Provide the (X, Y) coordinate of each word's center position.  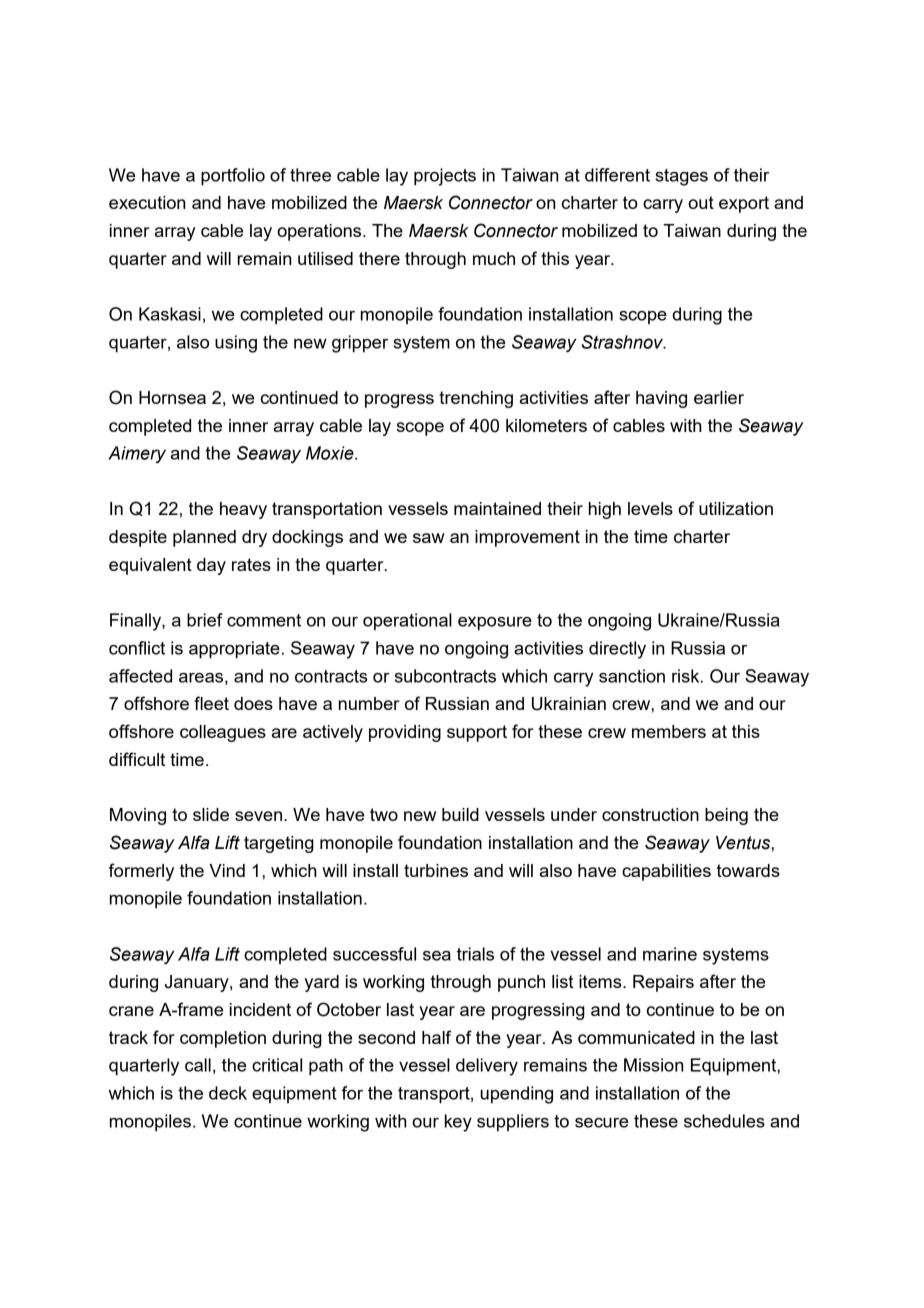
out (701, 202)
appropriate (234, 650)
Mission (653, 1065)
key (458, 1123)
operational (407, 621)
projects (445, 177)
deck (228, 1093)
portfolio (233, 177)
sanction (632, 676)
